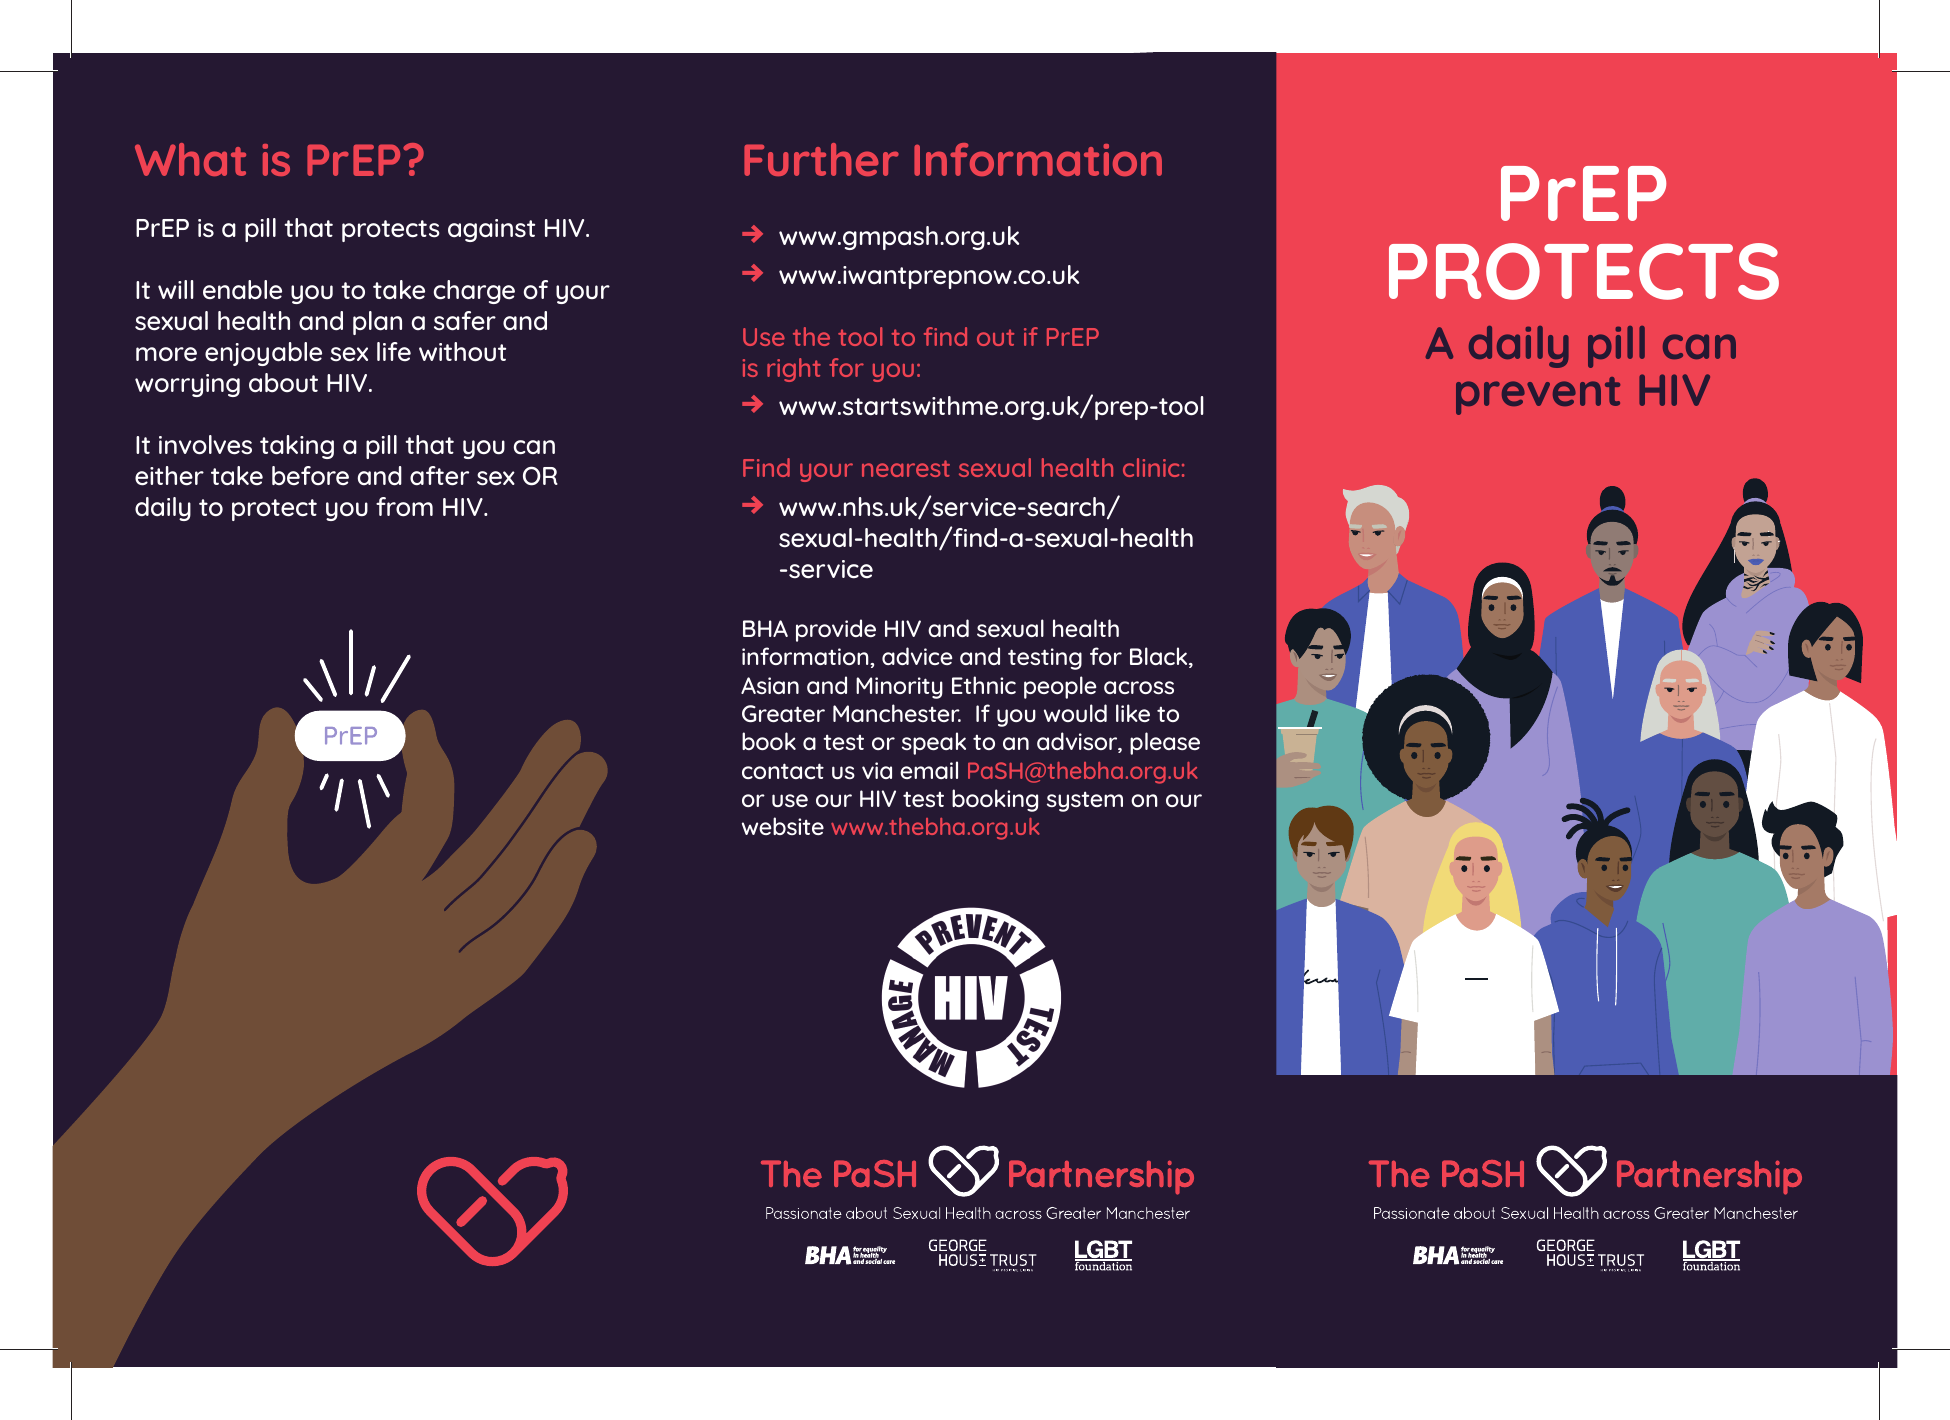 The height and width of the screenshot is (1420, 1950). Describe the element at coordinates (821, 159) in the screenshot. I see `Further` at that location.
